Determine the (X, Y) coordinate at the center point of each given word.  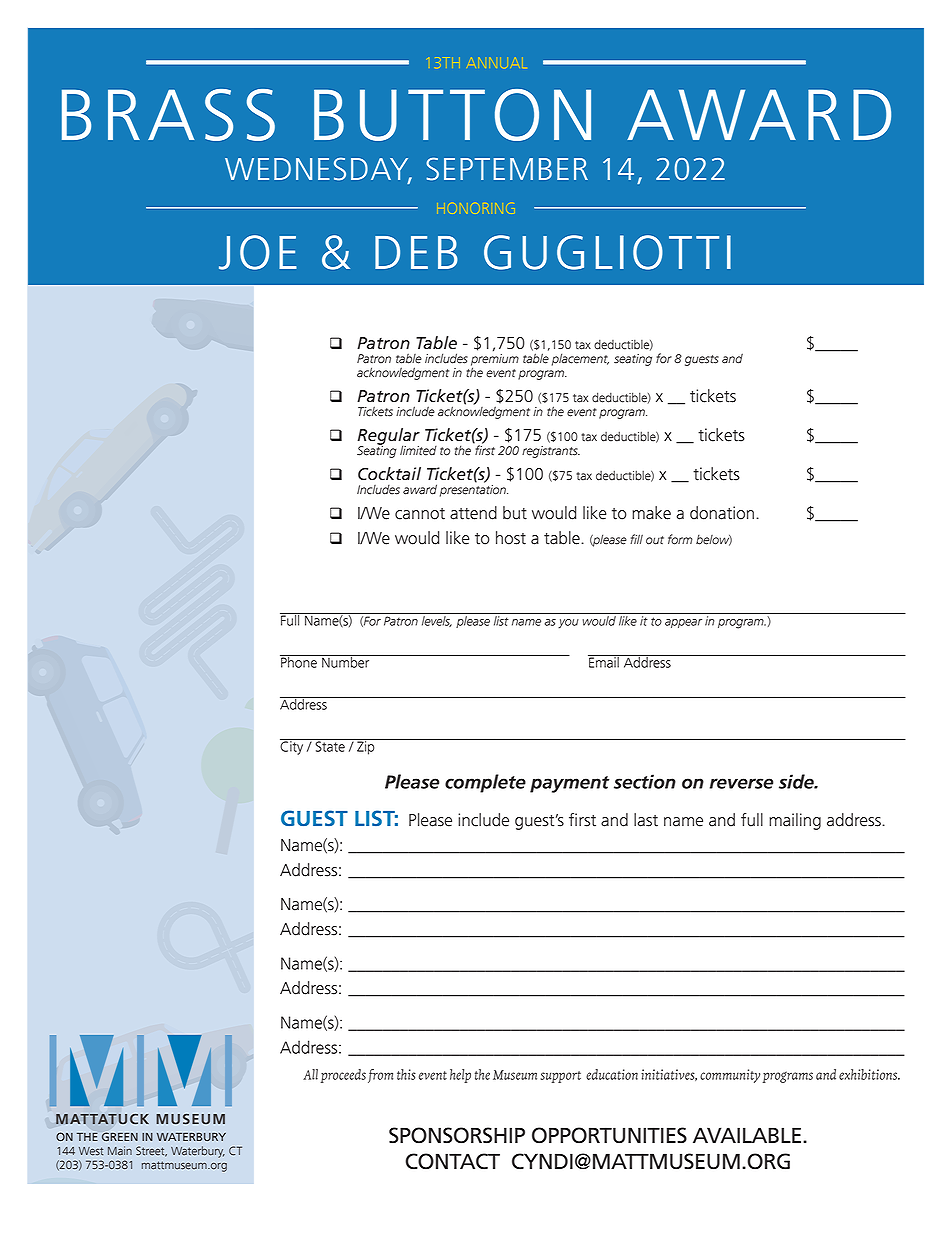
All (310, 1074)
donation (722, 513)
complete (485, 783)
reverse (741, 783)
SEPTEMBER (507, 169)
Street (151, 1151)
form (680, 539)
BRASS (168, 115)
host (511, 538)
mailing (795, 821)
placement (580, 359)
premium (495, 361)
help (460, 1076)
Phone (299, 661)
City (293, 747)
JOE (258, 252)
